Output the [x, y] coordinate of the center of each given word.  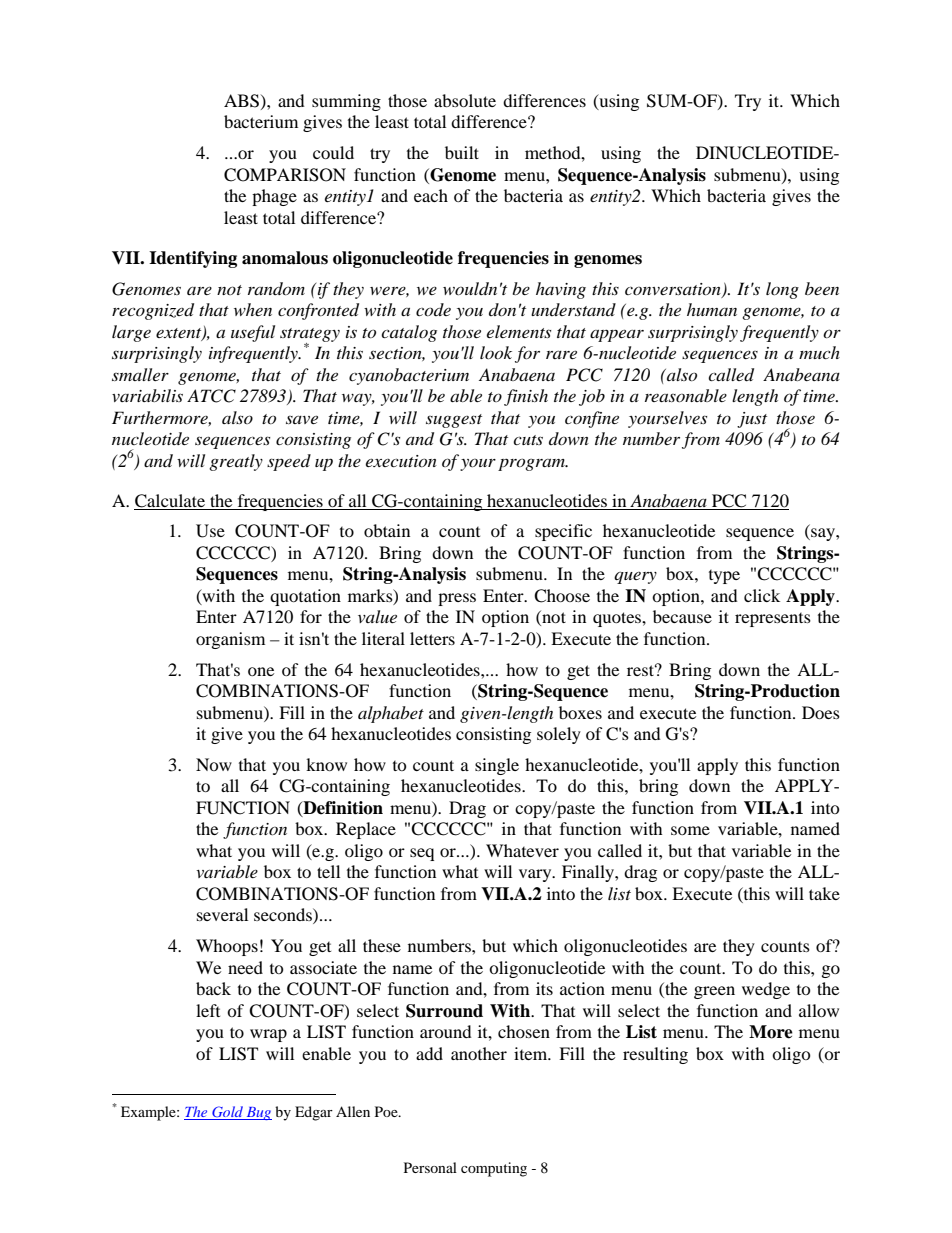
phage [274, 197]
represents [773, 620]
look [496, 352]
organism [230, 640]
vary [536, 875]
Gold [227, 1113]
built [462, 152]
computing [494, 1169]
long [782, 290]
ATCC [211, 396]
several [222, 914]
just [752, 420]
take [824, 893]
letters [432, 638]
